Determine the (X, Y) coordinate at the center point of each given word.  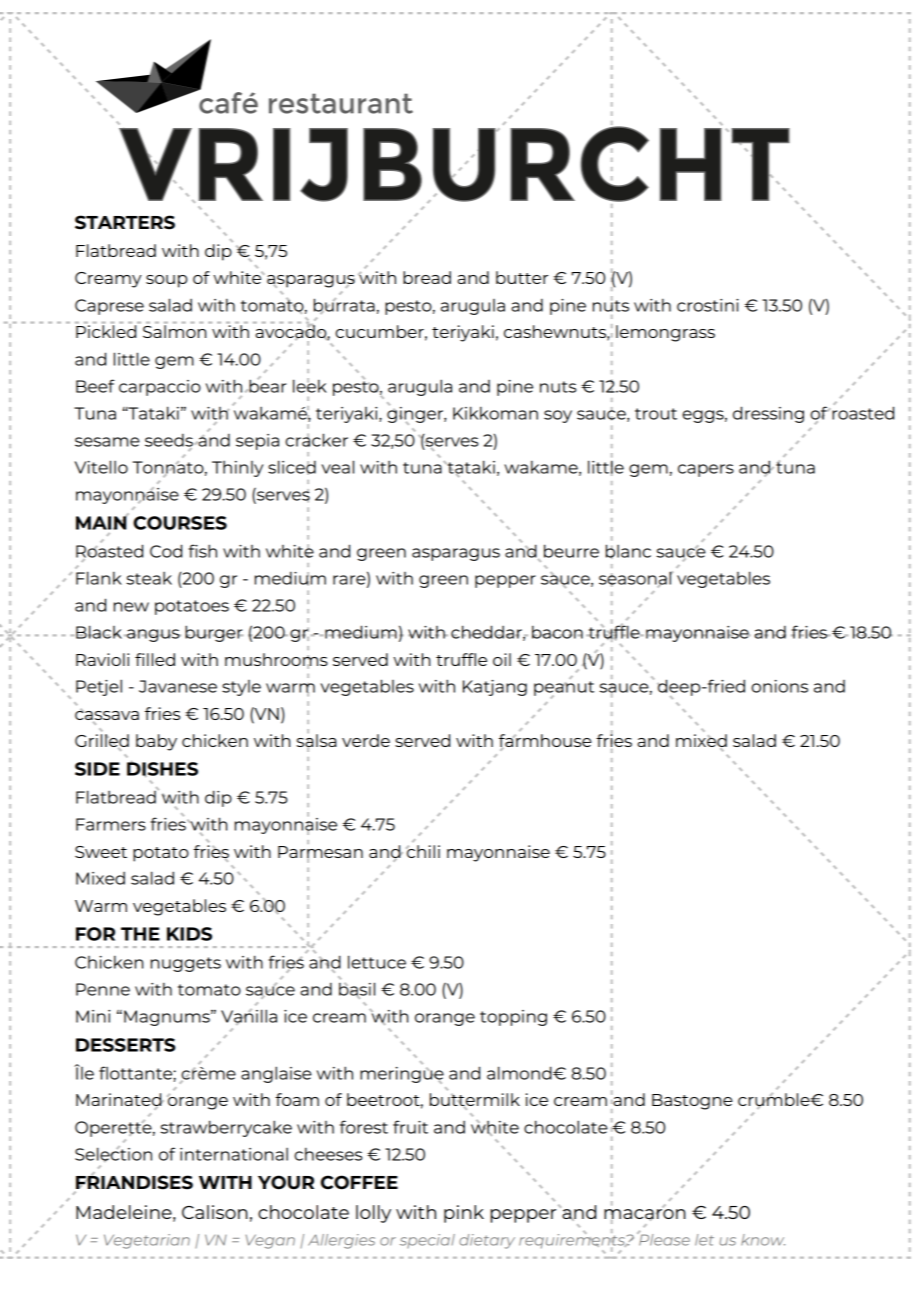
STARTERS (125, 222)
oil (502, 659)
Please (663, 1239)
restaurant (341, 103)
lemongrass (665, 333)
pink (464, 1214)
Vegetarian (147, 1241)
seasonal (636, 579)
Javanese (178, 686)
